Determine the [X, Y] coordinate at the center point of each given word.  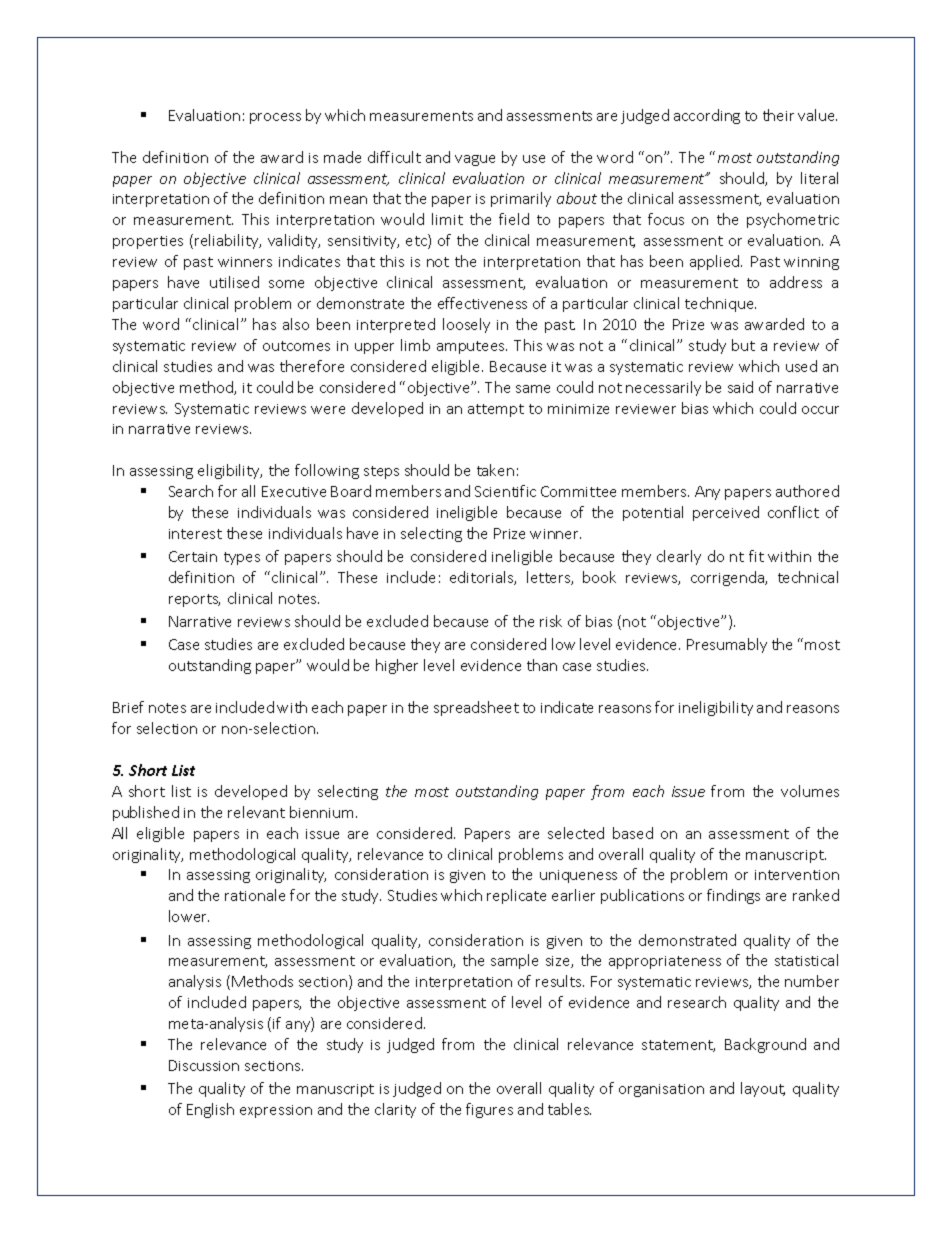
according [707, 116]
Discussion [204, 1065]
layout [763, 1089]
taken [495, 470]
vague [475, 160]
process [275, 118]
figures [489, 1110]
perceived [726, 513]
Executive [294, 491]
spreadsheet [476, 708]
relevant [256, 812]
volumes [810, 791]
